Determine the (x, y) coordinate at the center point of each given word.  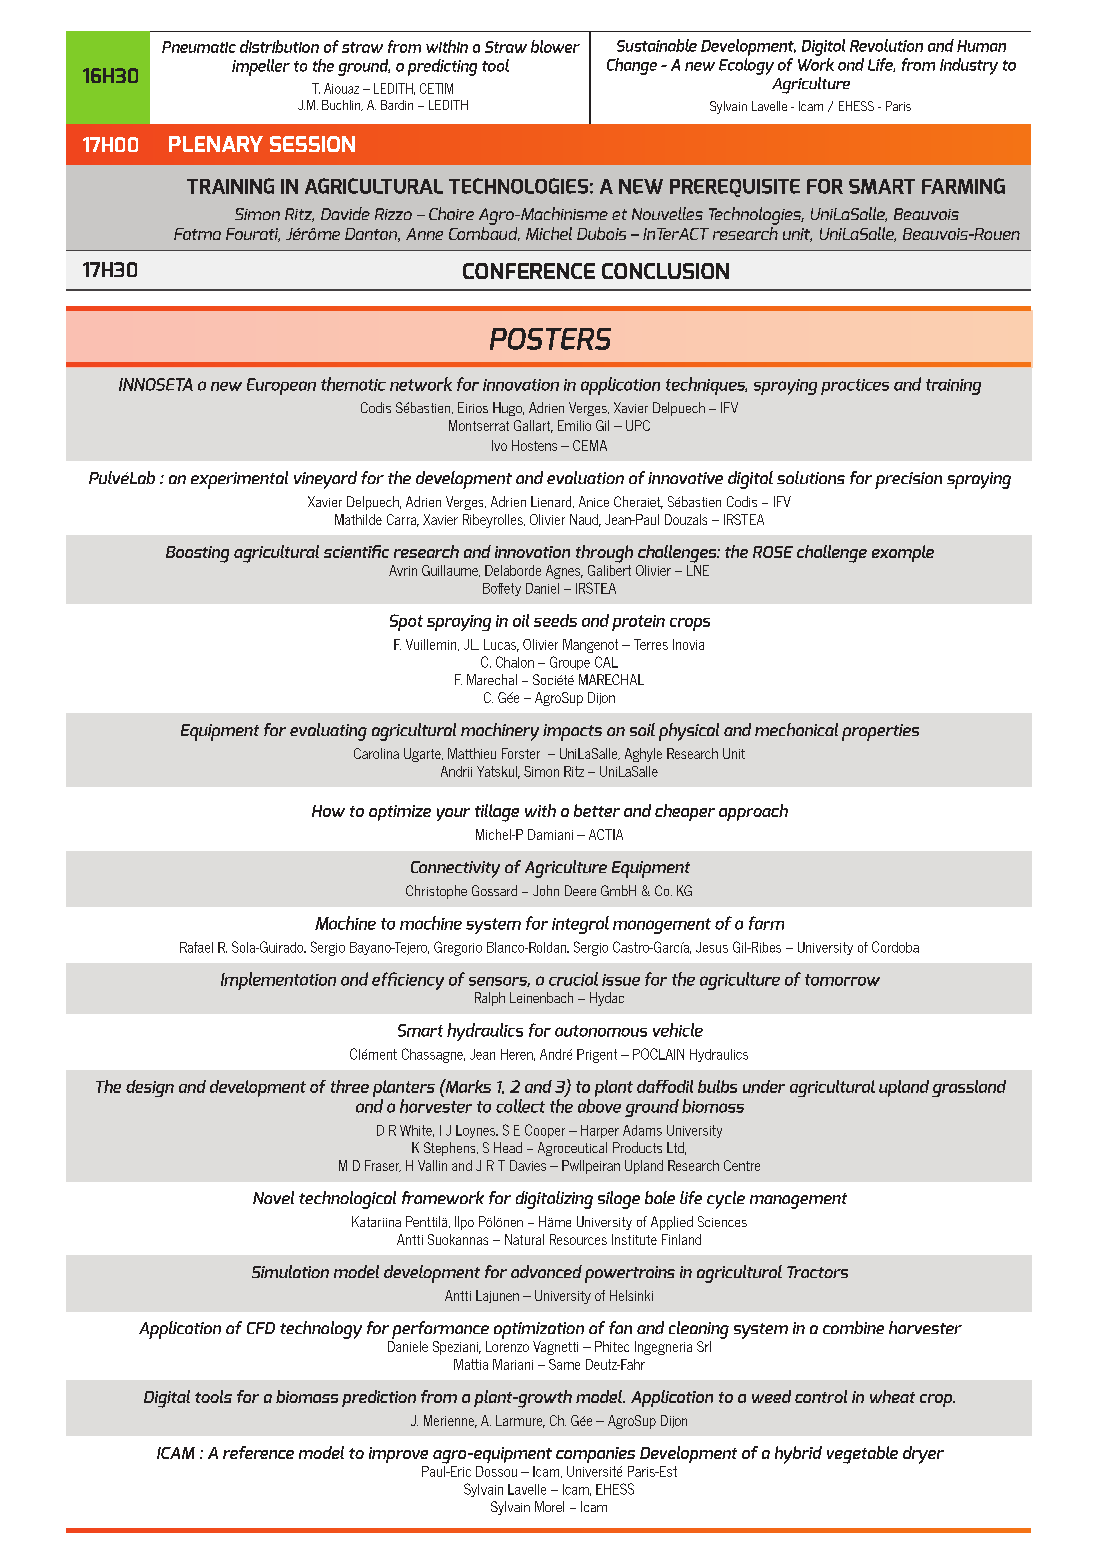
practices (855, 387)
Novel (273, 1197)
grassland (969, 1088)
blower (555, 46)
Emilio (574, 425)
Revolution (886, 45)
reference (258, 1452)
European (281, 386)
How (328, 811)
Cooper (545, 1131)
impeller (261, 67)
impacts (572, 732)
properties (880, 732)
